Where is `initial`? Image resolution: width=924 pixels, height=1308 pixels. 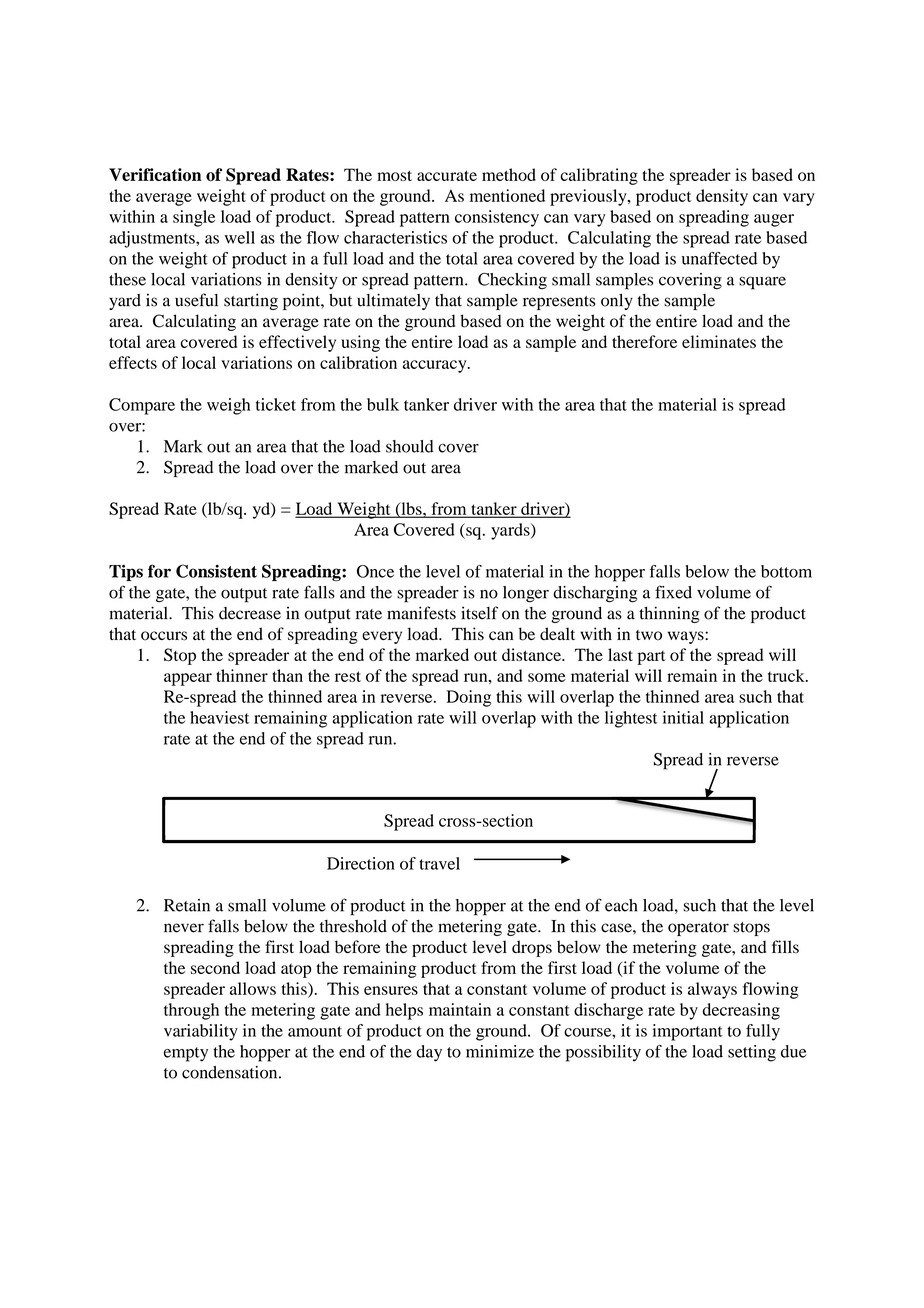 initial is located at coordinates (683, 717).
